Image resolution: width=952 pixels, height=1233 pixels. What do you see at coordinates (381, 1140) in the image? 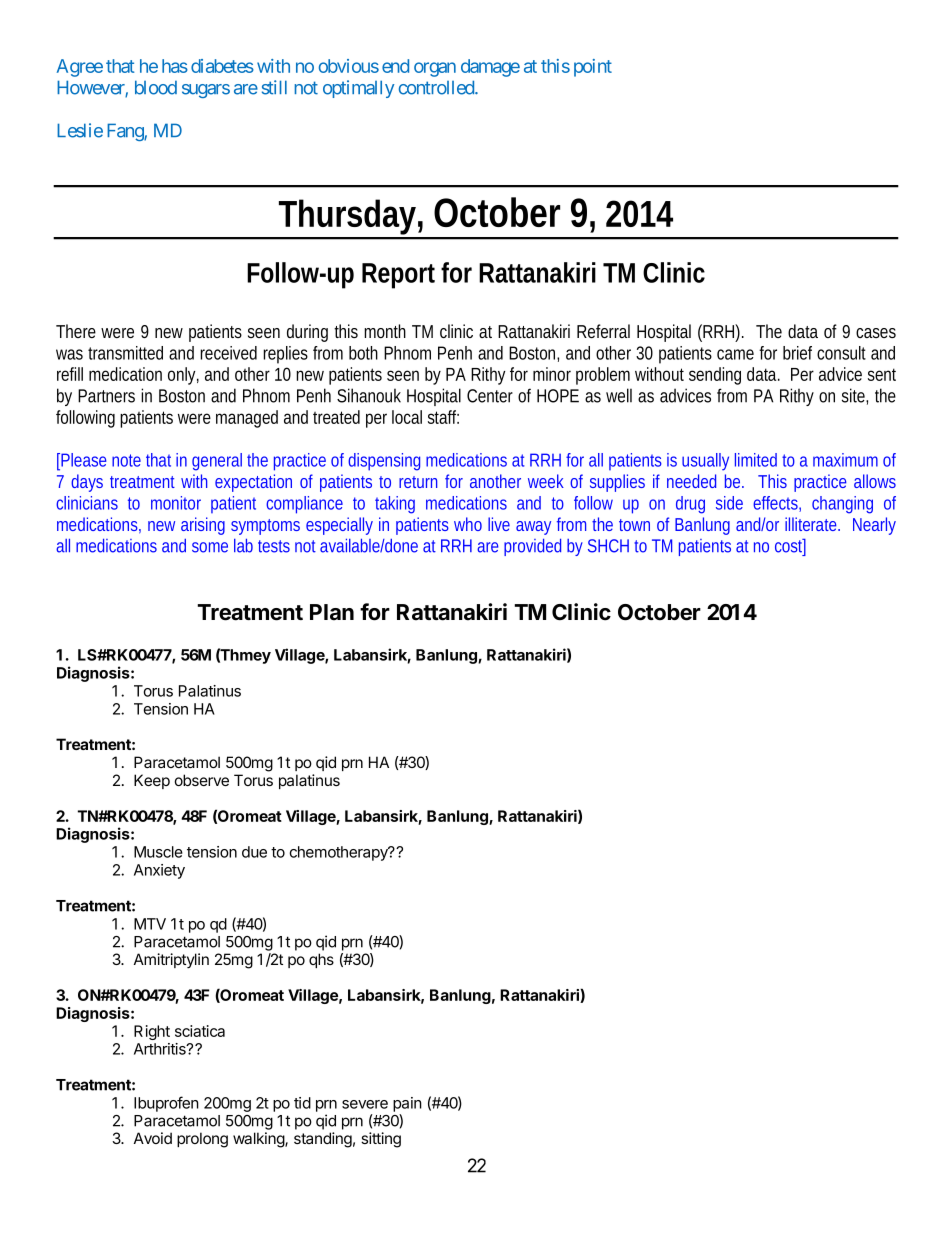
I see `sitting` at bounding box center [381, 1140].
